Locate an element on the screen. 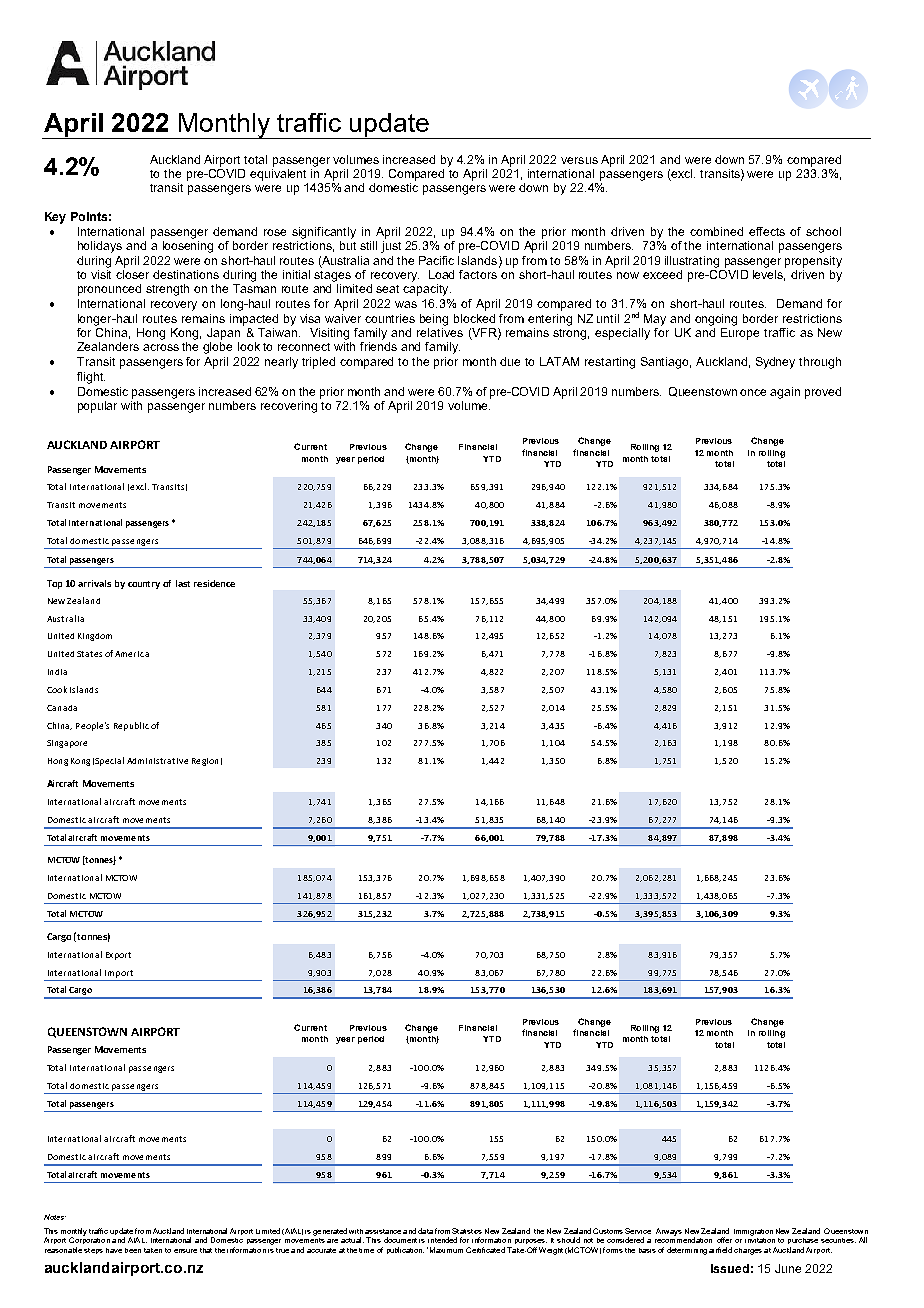 The width and height of the screenshot is (924, 1308). effects is located at coordinates (767, 231).
